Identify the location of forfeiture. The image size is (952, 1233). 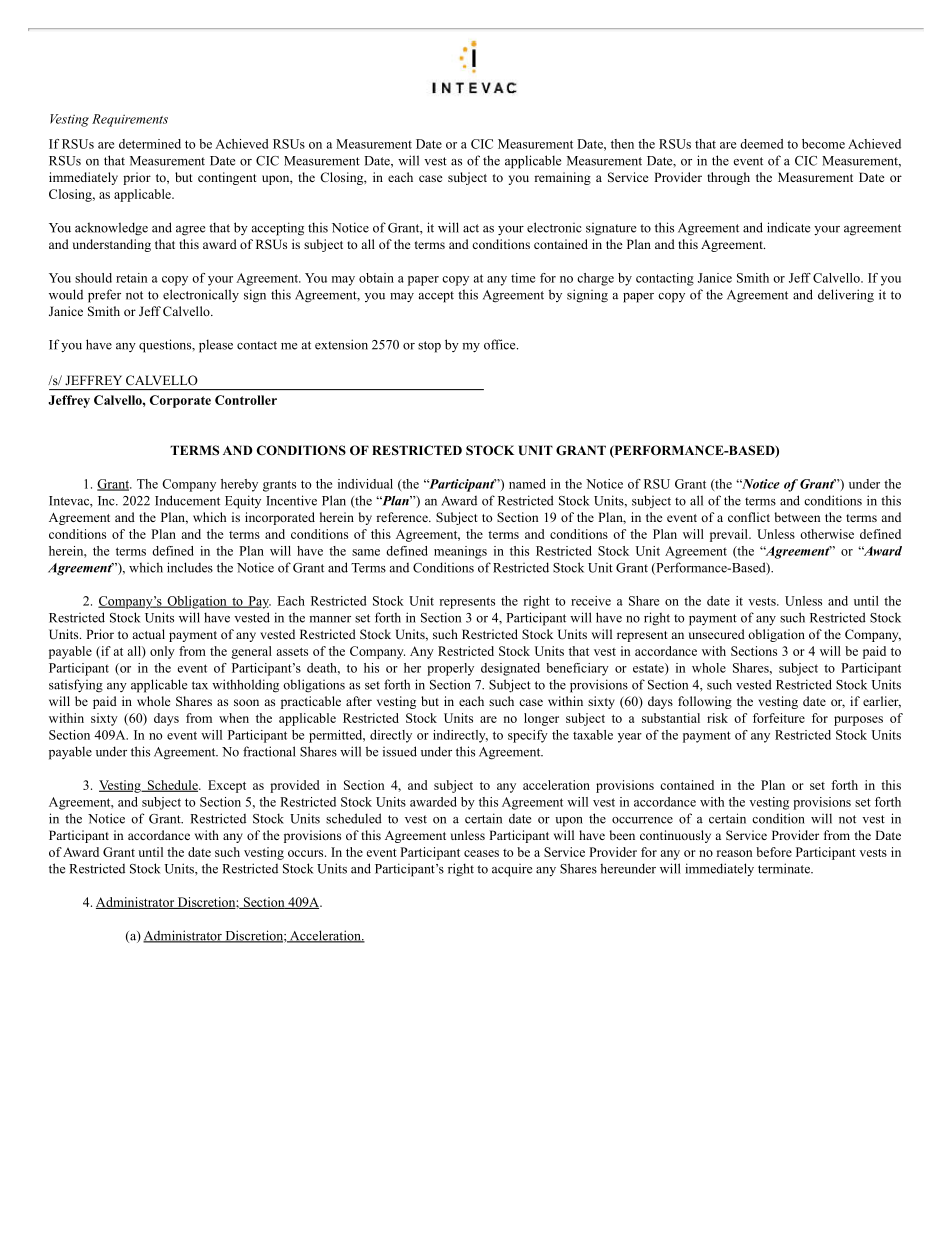
(779, 718).
